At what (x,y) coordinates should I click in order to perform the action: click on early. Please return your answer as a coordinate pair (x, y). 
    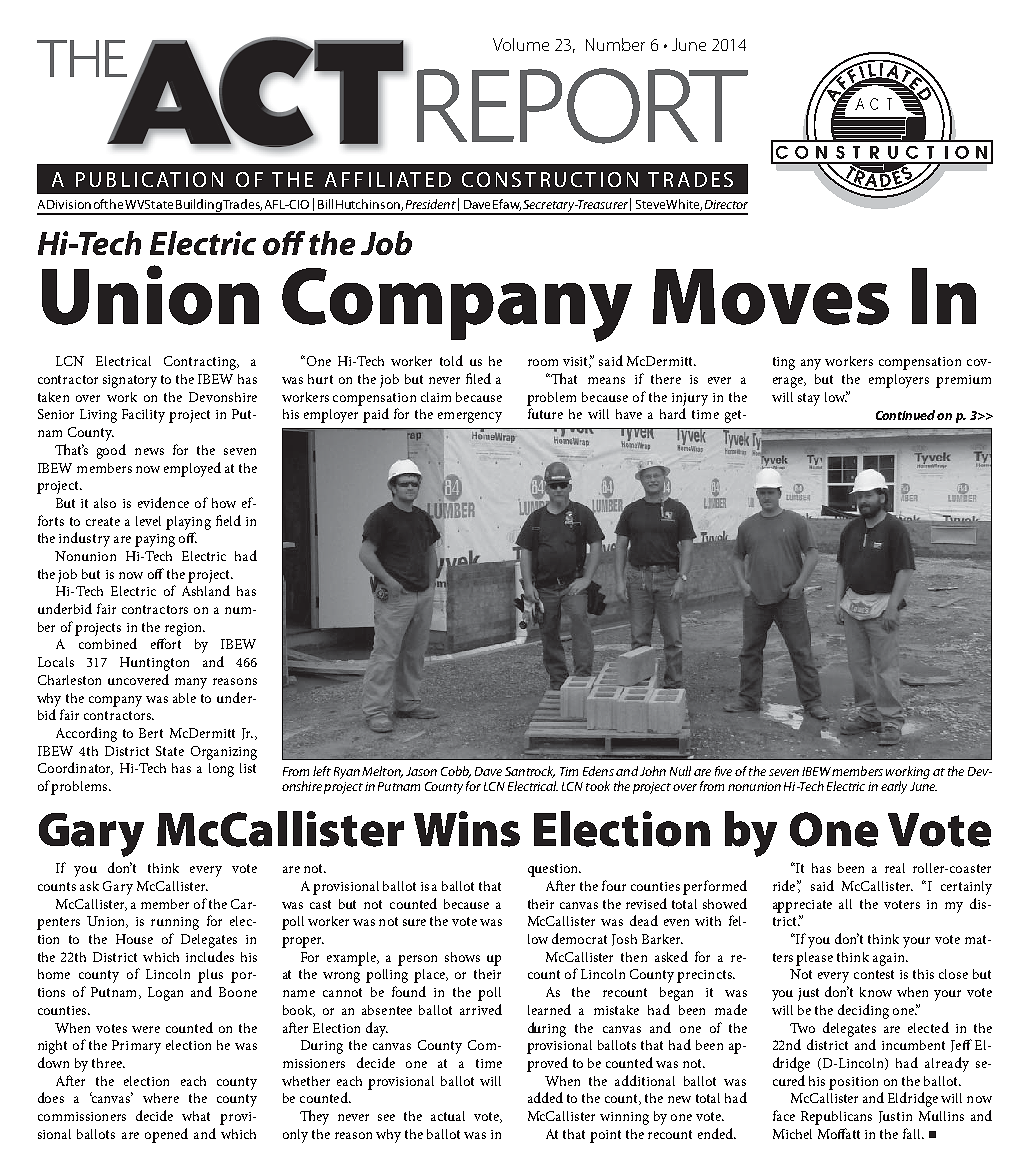
    Looking at the image, I should click on (894, 787).
